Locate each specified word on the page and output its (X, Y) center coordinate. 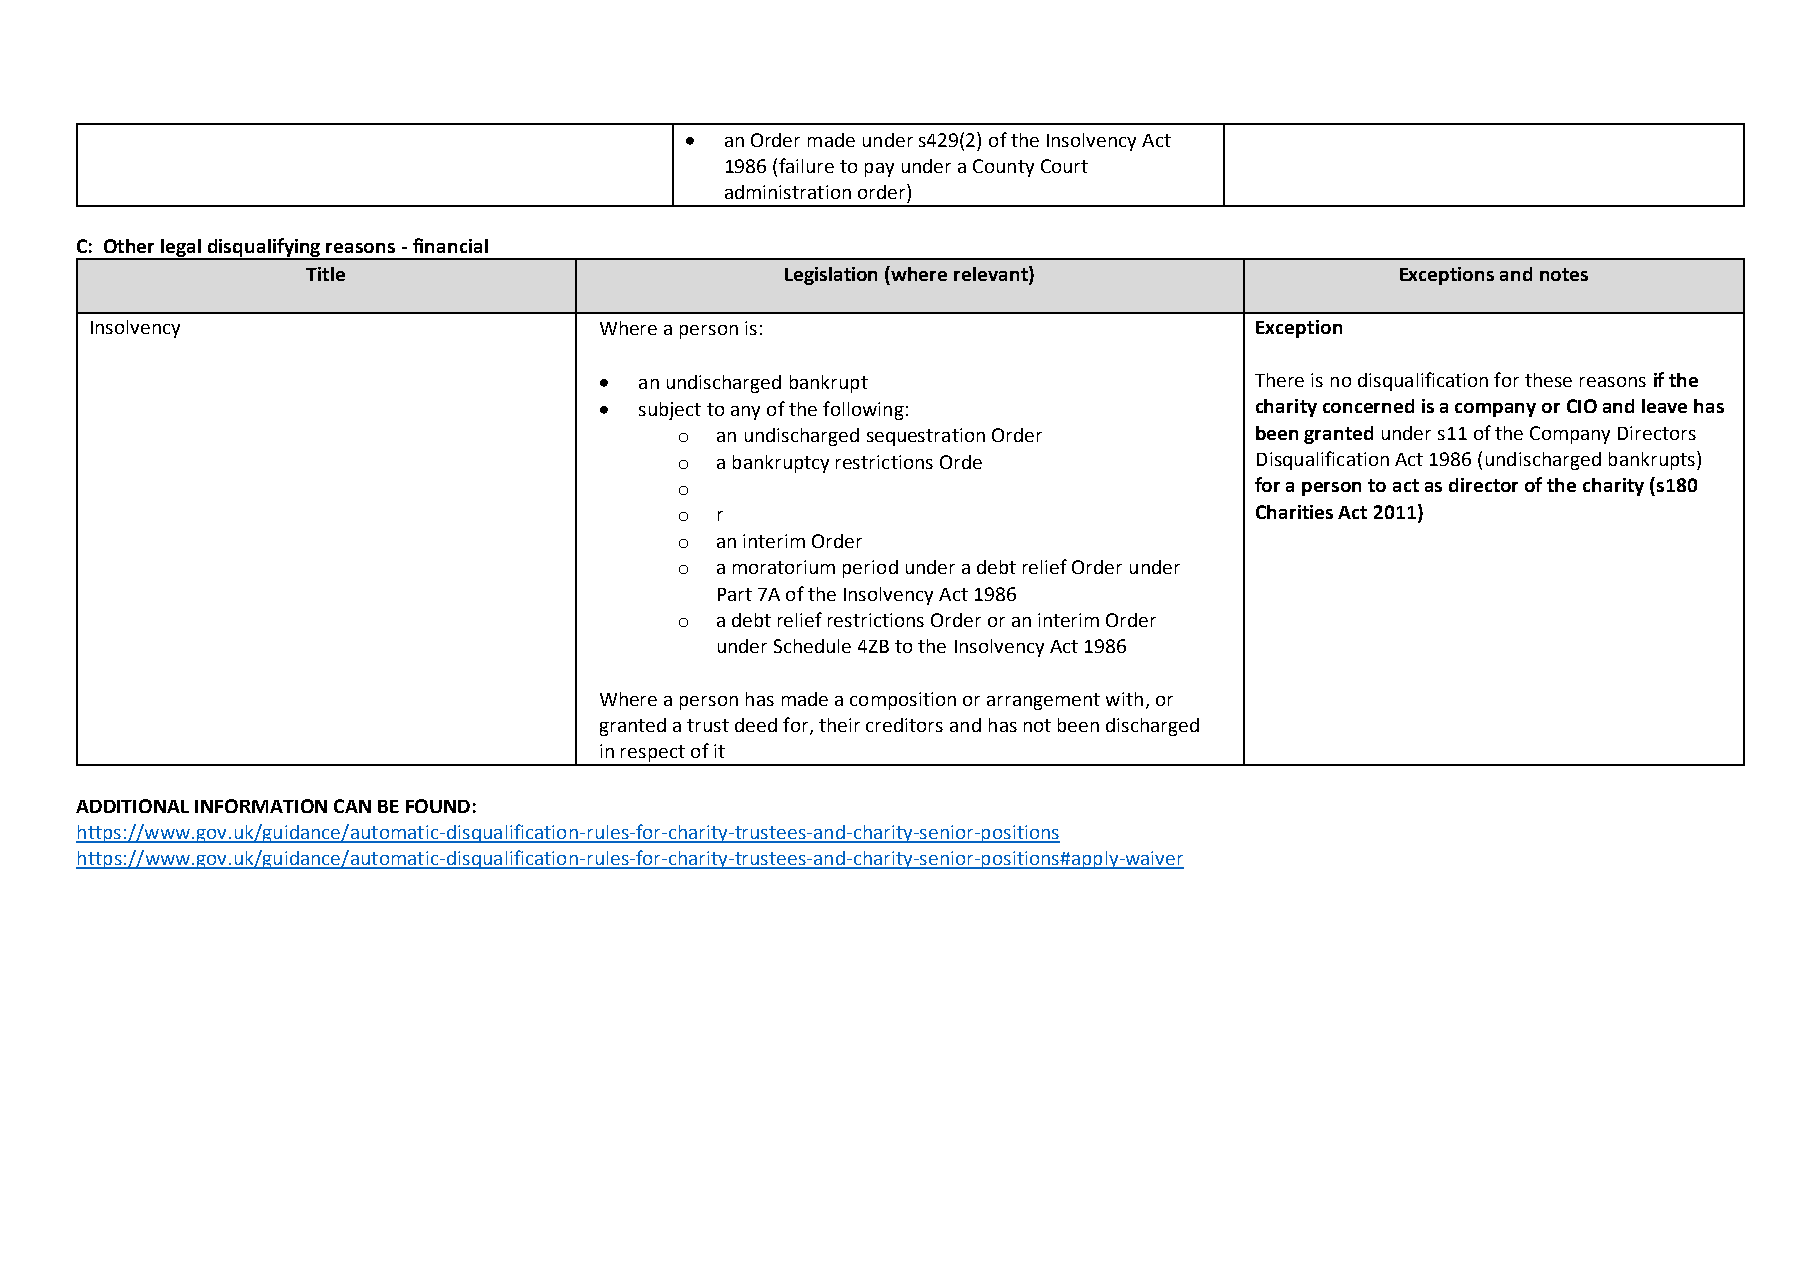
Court (1064, 166)
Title (325, 274)
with (1124, 699)
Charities (1294, 512)
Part (735, 594)
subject (670, 411)
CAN (352, 806)
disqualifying (265, 248)
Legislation (831, 276)
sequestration (926, 437)
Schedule (812, 646)
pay (879, 170)
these (1548, 380)
